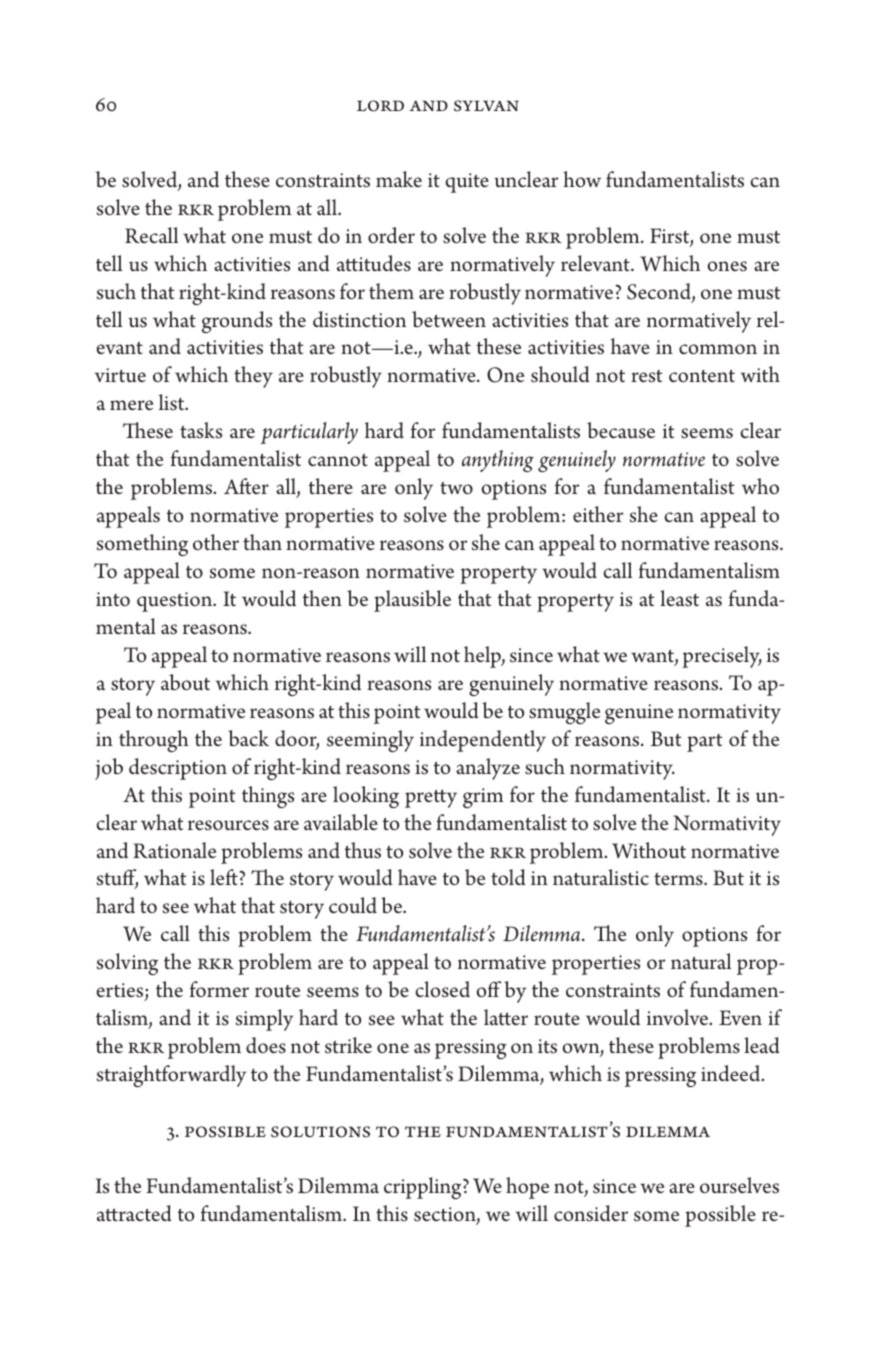 The width and height of the image is (876, 1372). What do you see at coordinates (424, 1188) in the image?
I see `crippling` at bounding box center [424, 1188].
